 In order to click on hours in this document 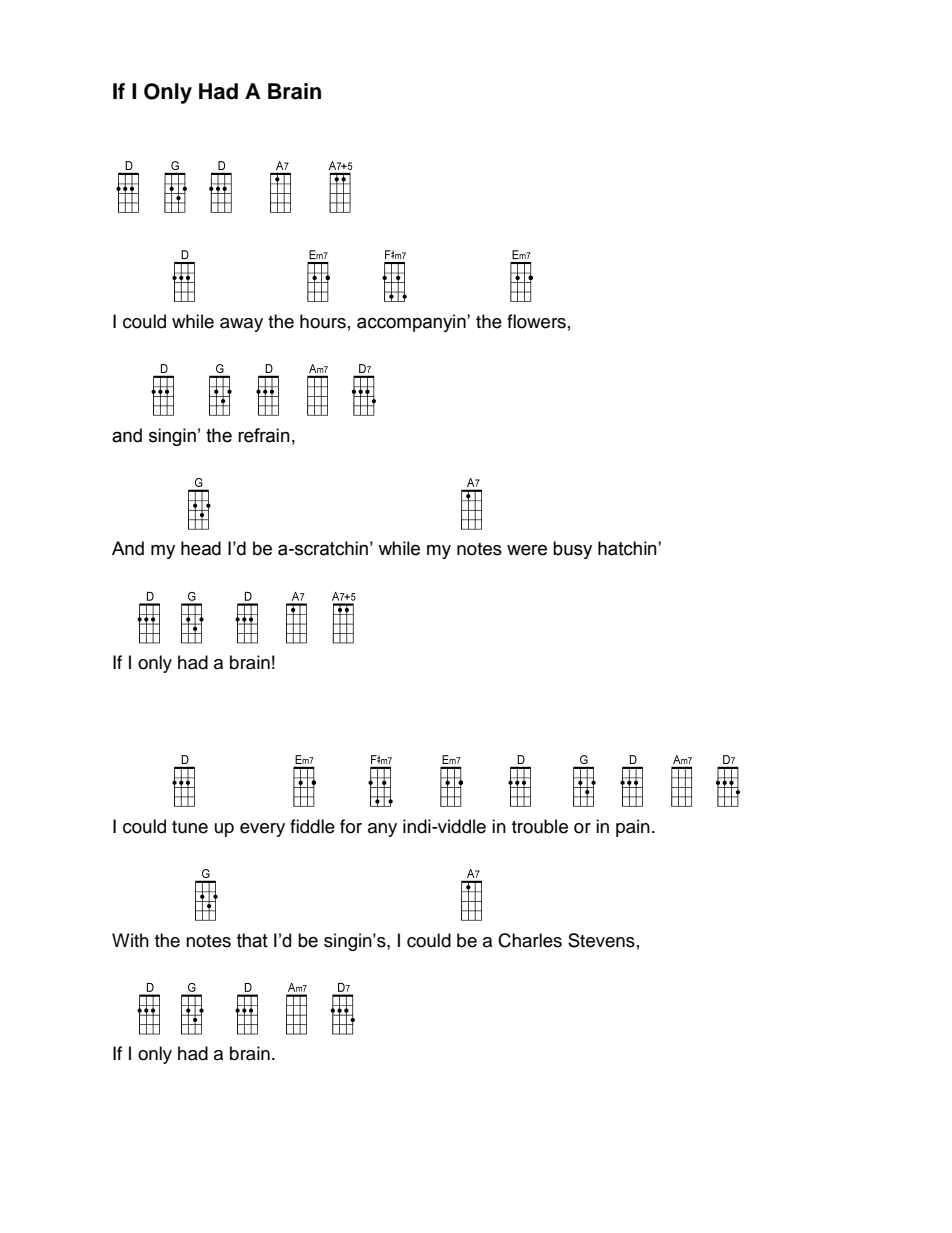, I will do `click(323, 321)`.
